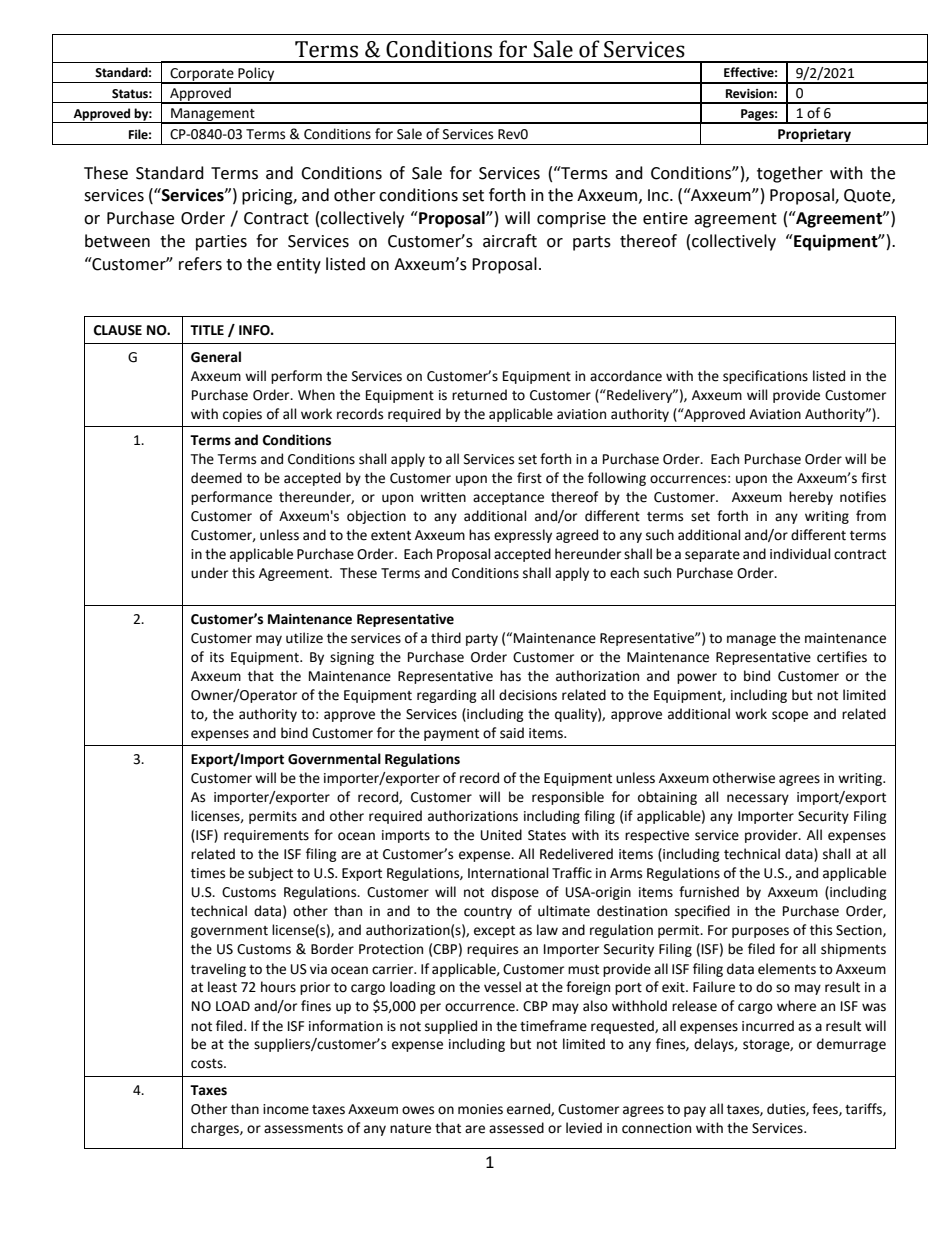  What do you see at coordinates (814, 135) in the image?
I see `Proprietary` at bounding box center [814, 135].
